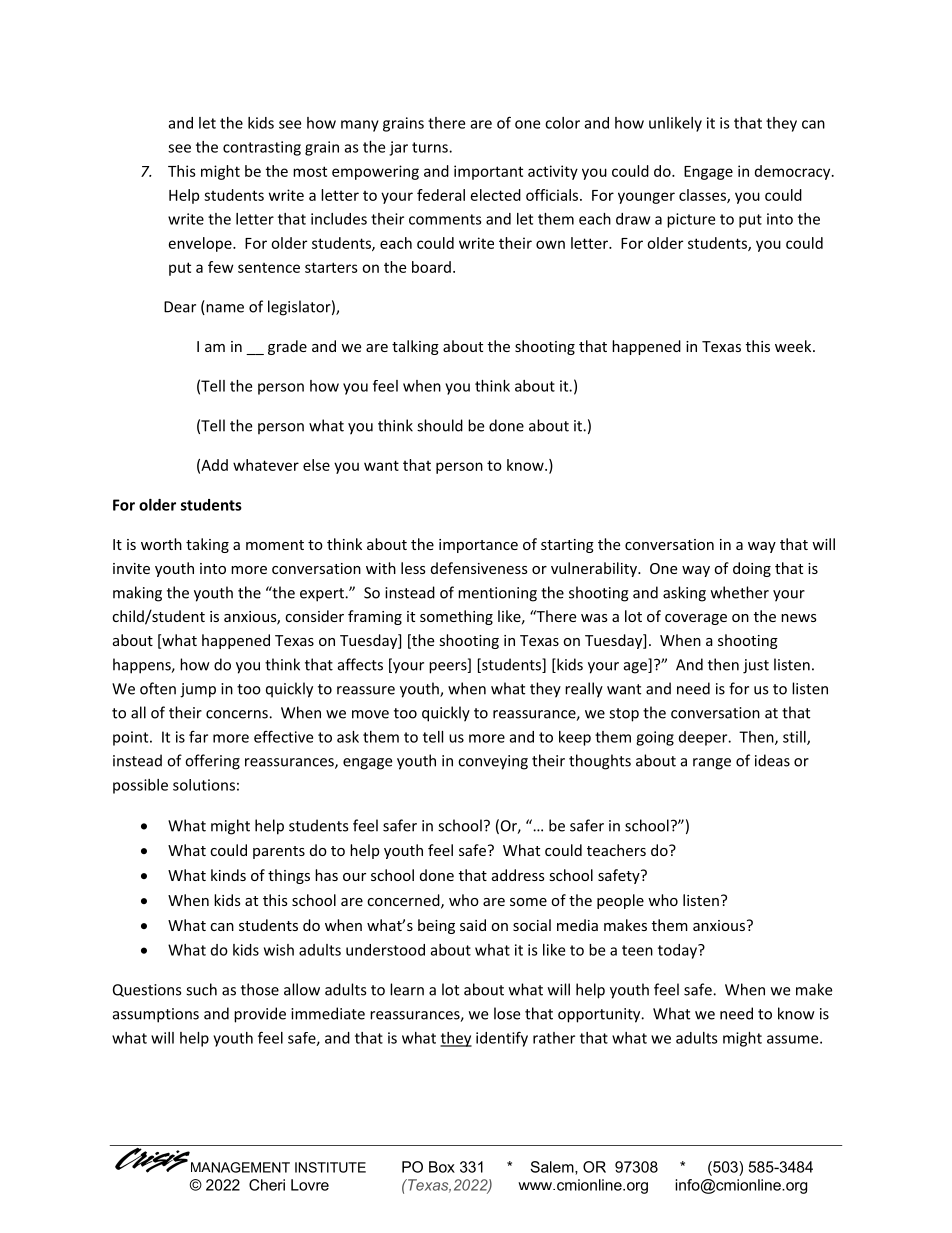  Describe the element at coordinates (198, 690) in the image. I see `jump` at that location.
